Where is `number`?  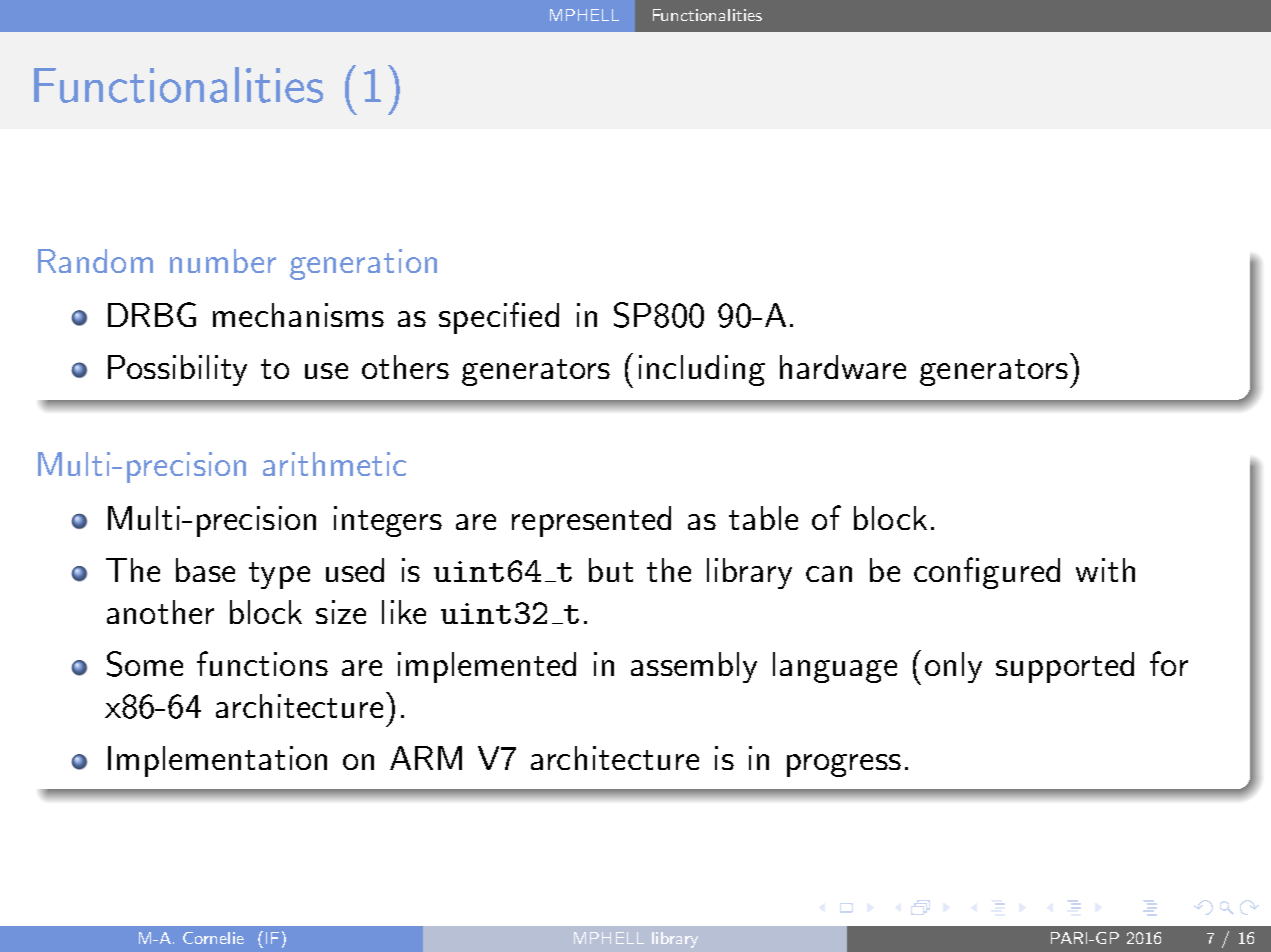
number is located at coordinates (223, 261).
